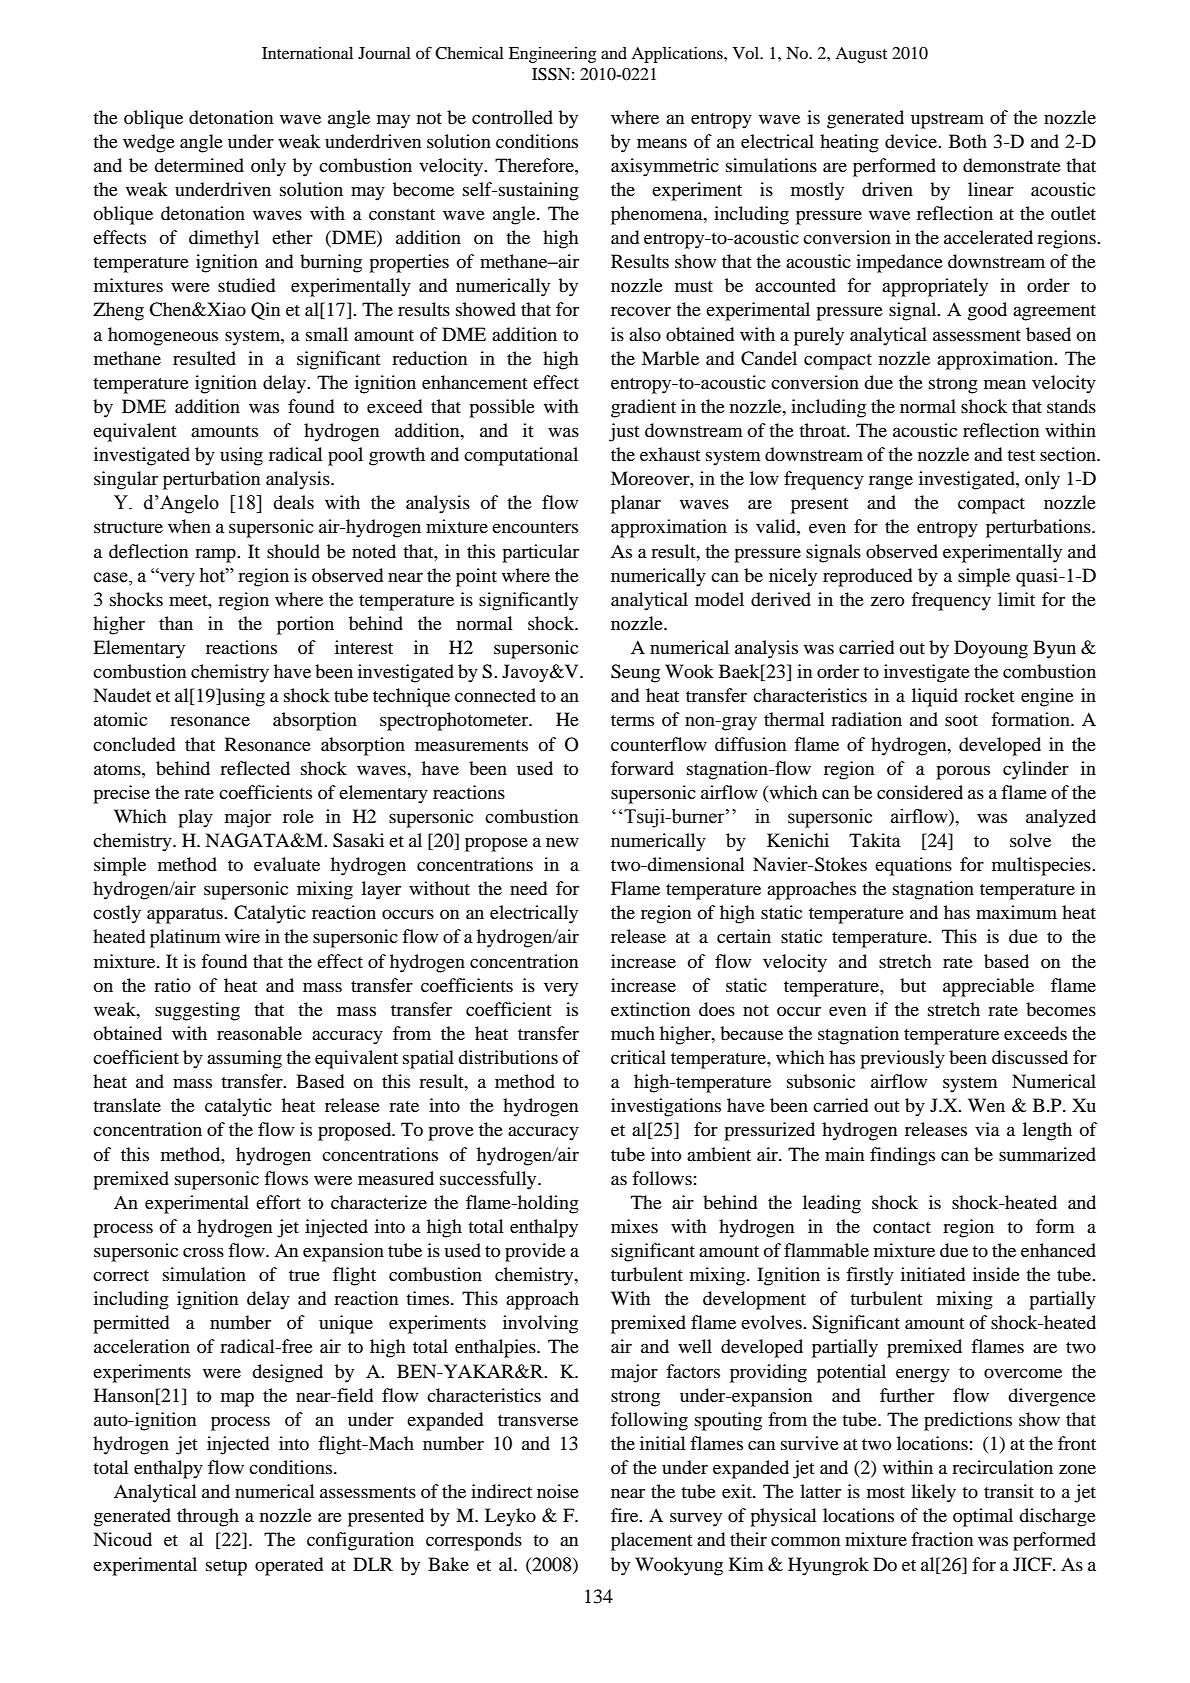 The height and width of the screenshot is (1683, 1190). What do you see at coordinates (987, 1129) in the screenshot?
I see `via` at bounding box center [987, 1129].
